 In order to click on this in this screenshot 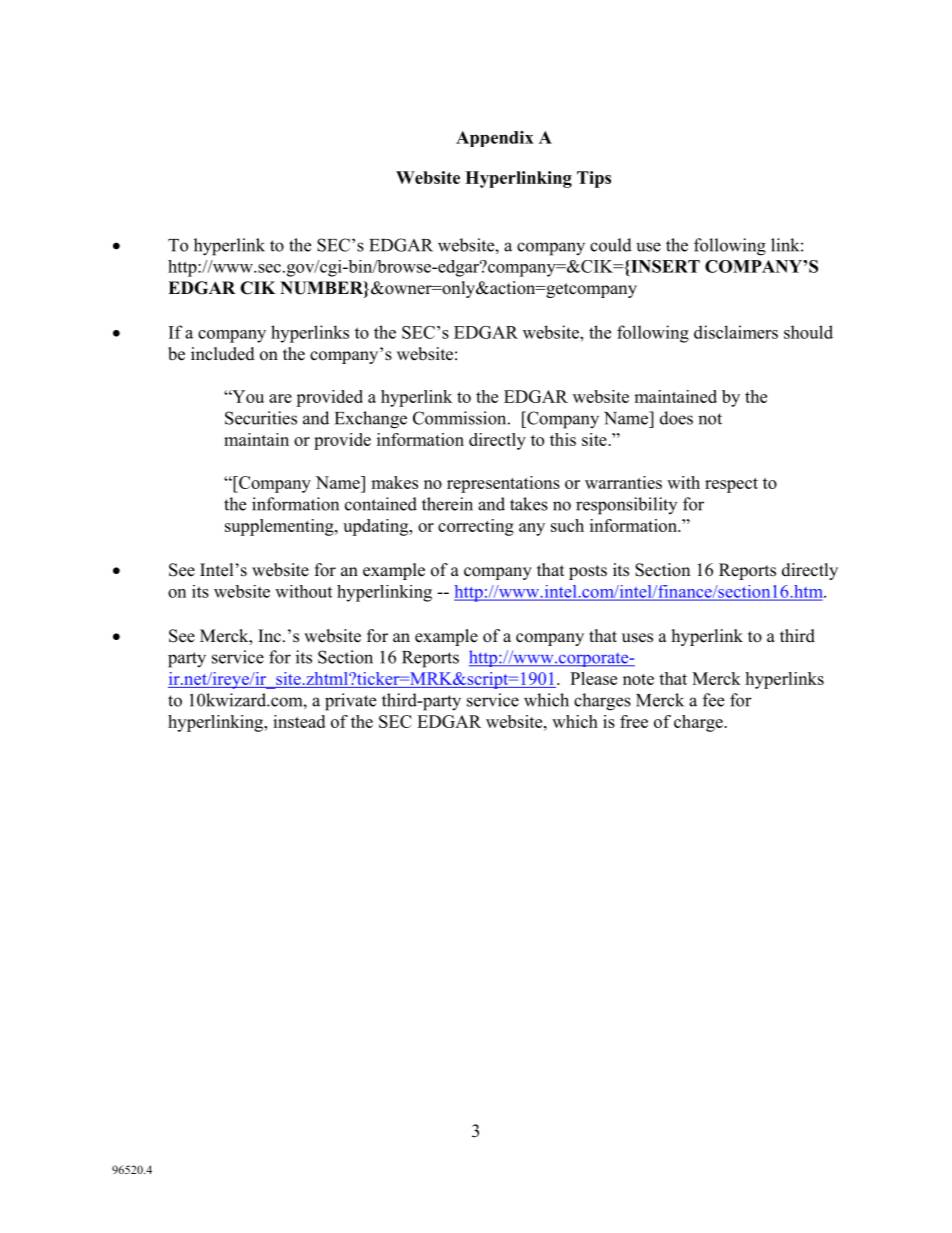, I will do `click(563, 439)`.
